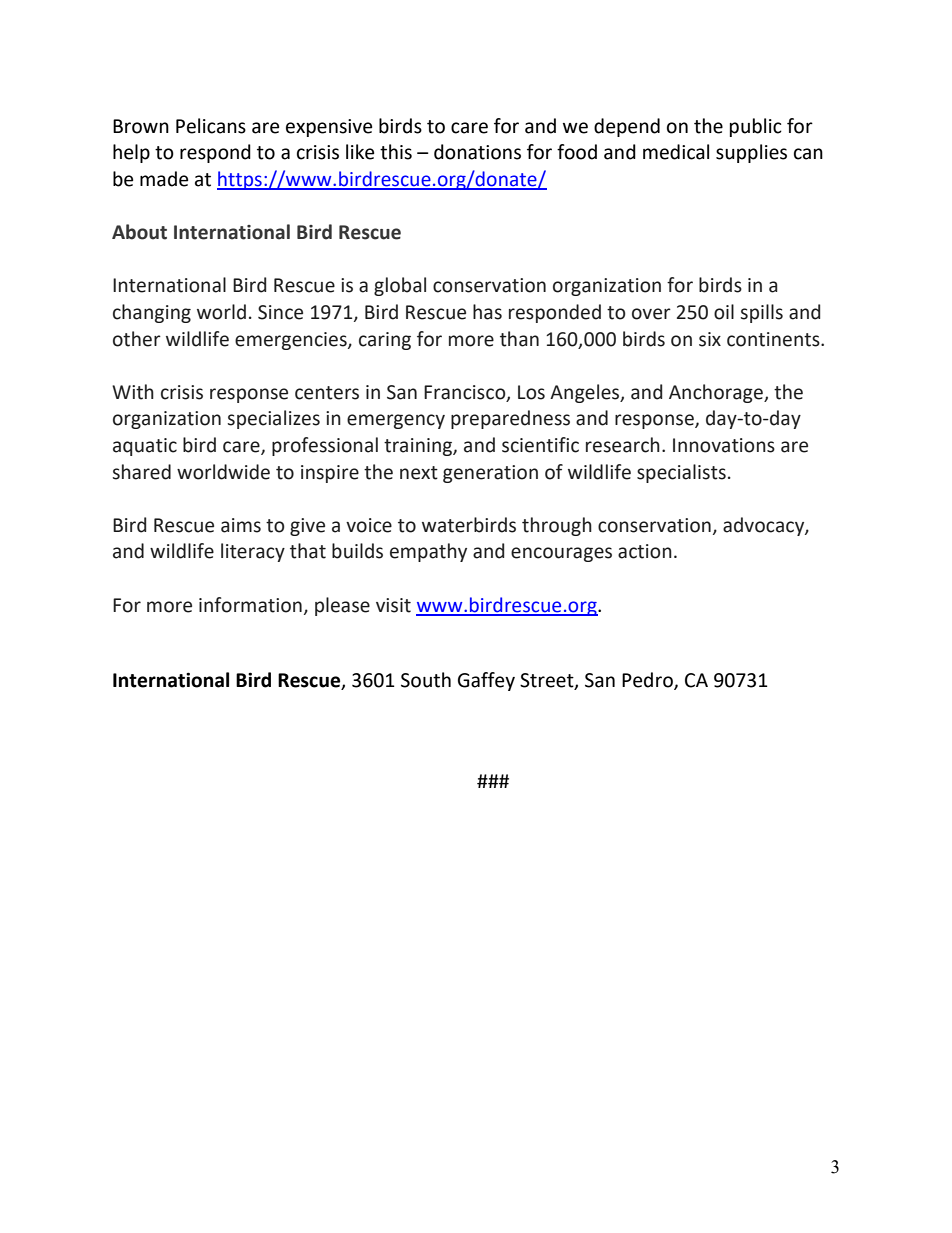 This image has width=952, height=1233. What do you see at coordinates (141, 126) in the image?
I see `Brown` at bounding box center [141, 126].
